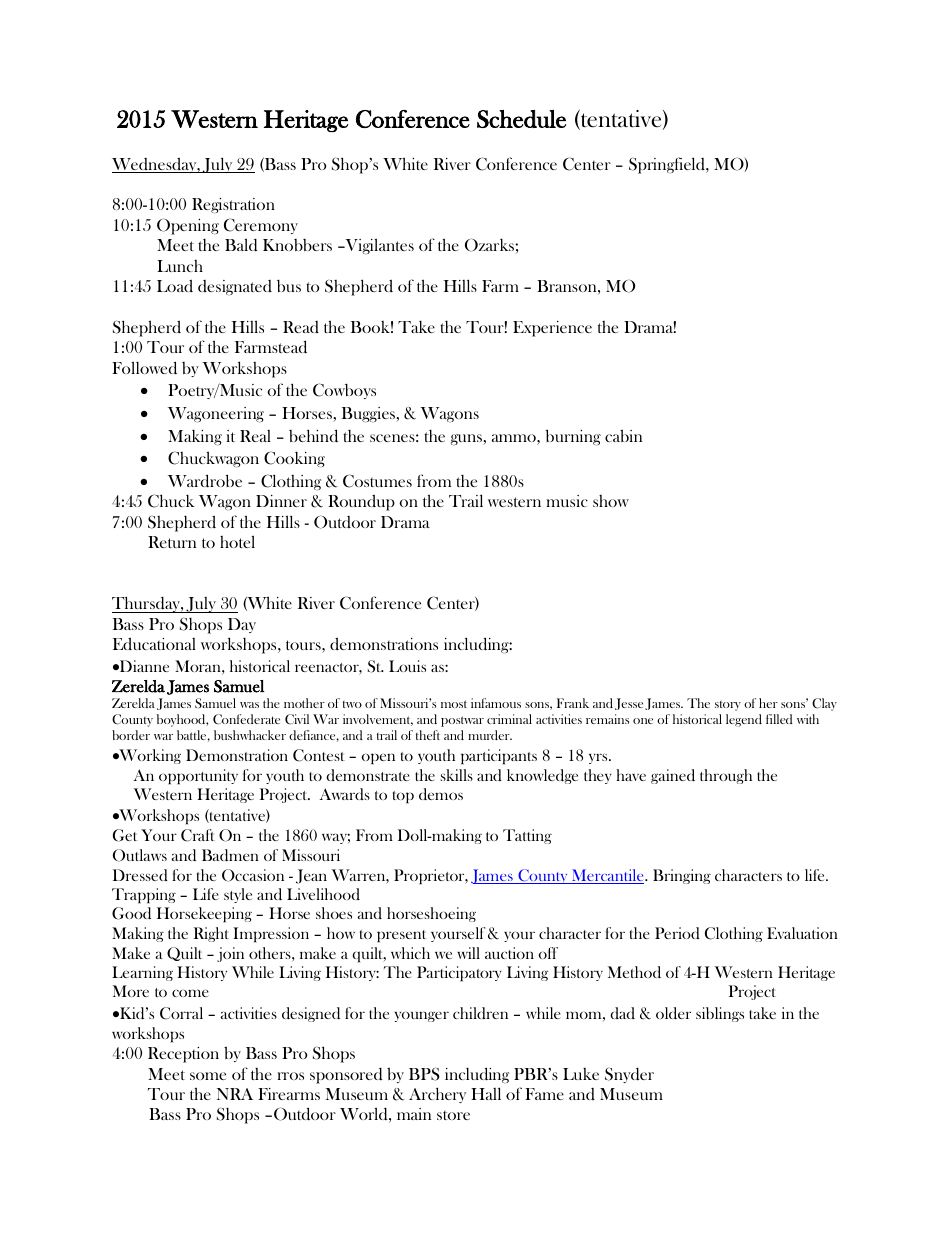 The image size is (952, 1233). I want to click on Costumes, so click(377, 481).
